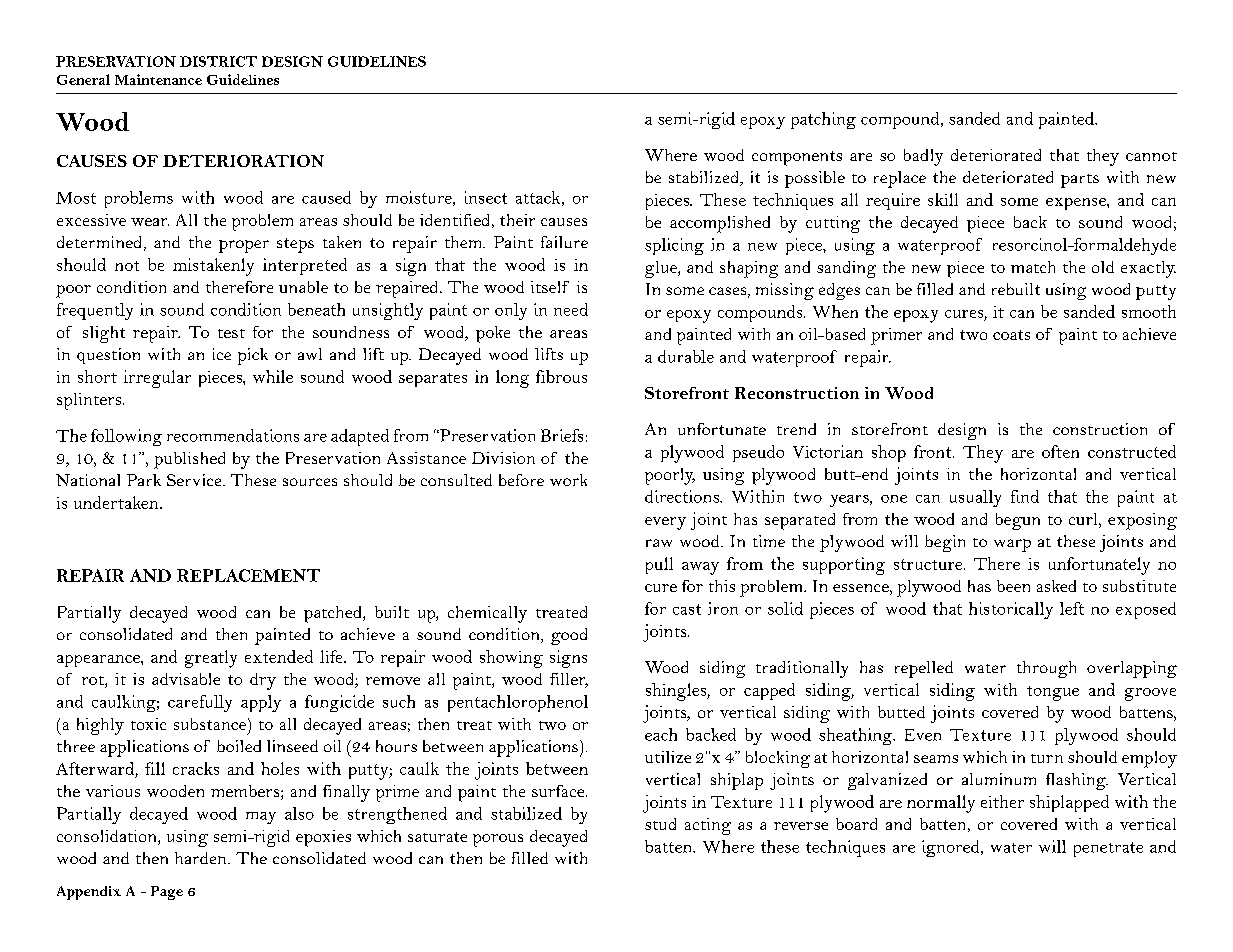 The width and height of the screenshot is (1233, 952). What do you see at coordinates (1011, 610) in the screenshot?
I see `historically` at bounding box center [1011, 610].
